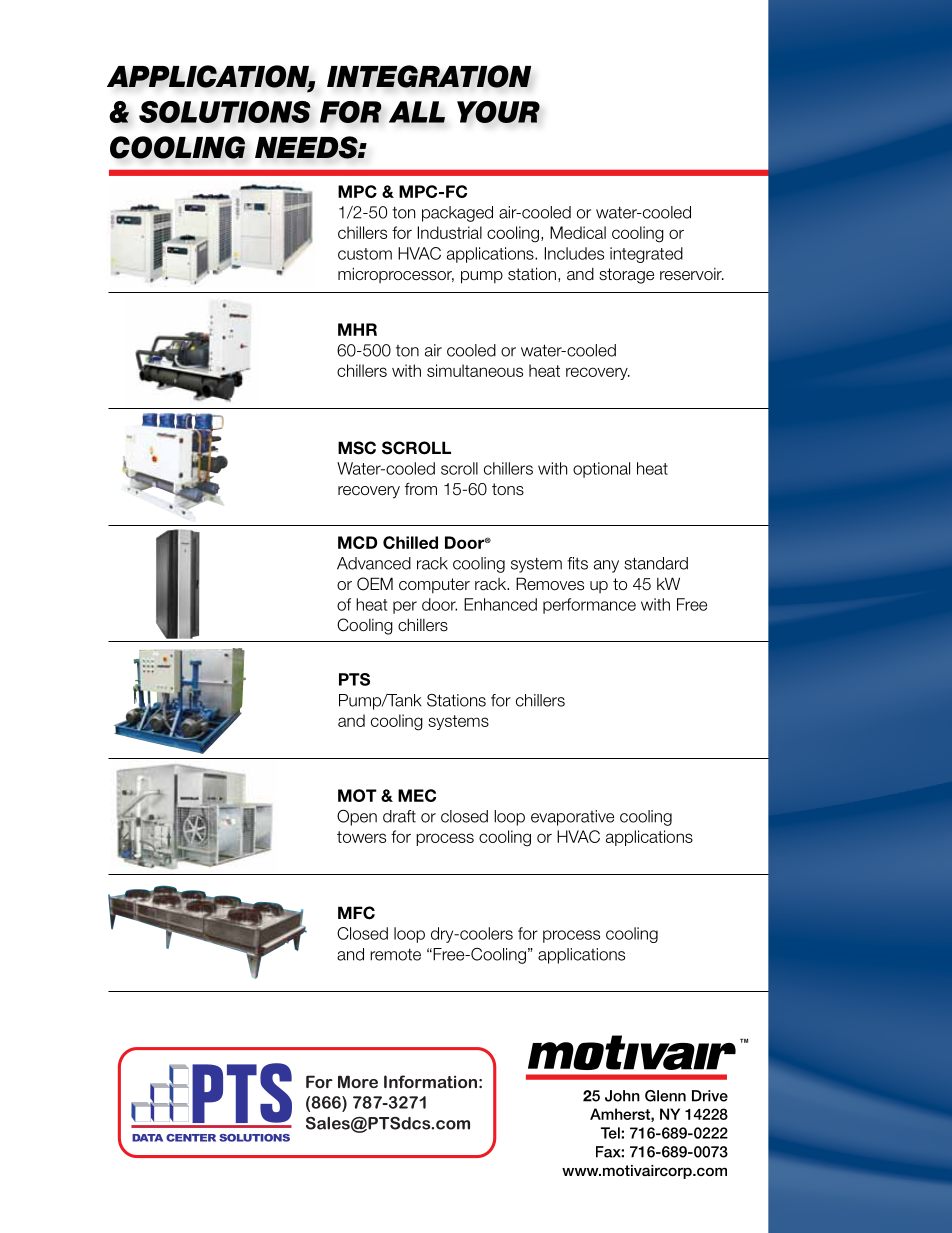 The image size is (952, 1233). Describe the element at coordinates (498, 112) in the image. I see `your` at that location.
